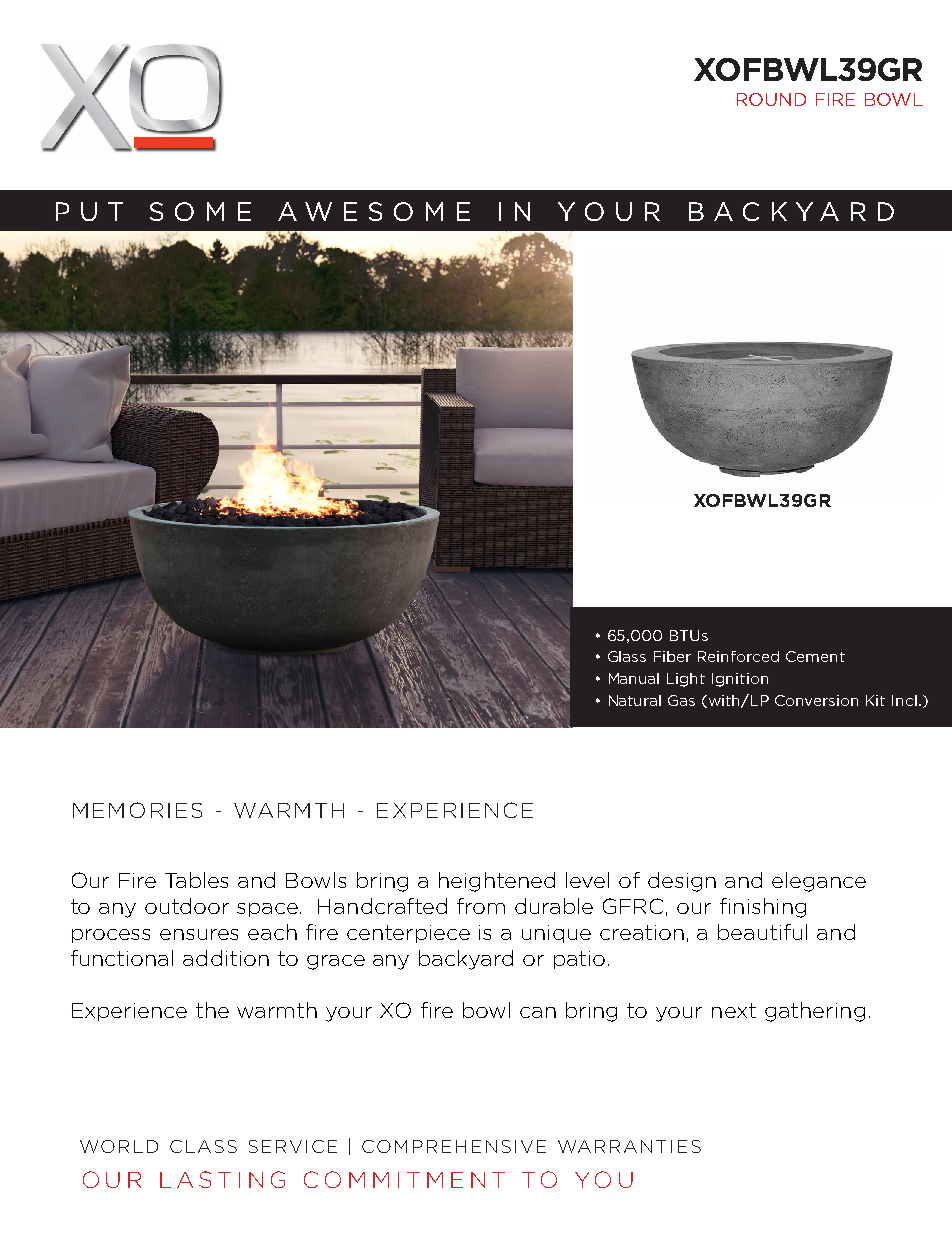 This document has height=1233, width=952. What do you see at coordinates (738, 656) in the document?
I see `Reinforced` at bounding box center [738, 656].
